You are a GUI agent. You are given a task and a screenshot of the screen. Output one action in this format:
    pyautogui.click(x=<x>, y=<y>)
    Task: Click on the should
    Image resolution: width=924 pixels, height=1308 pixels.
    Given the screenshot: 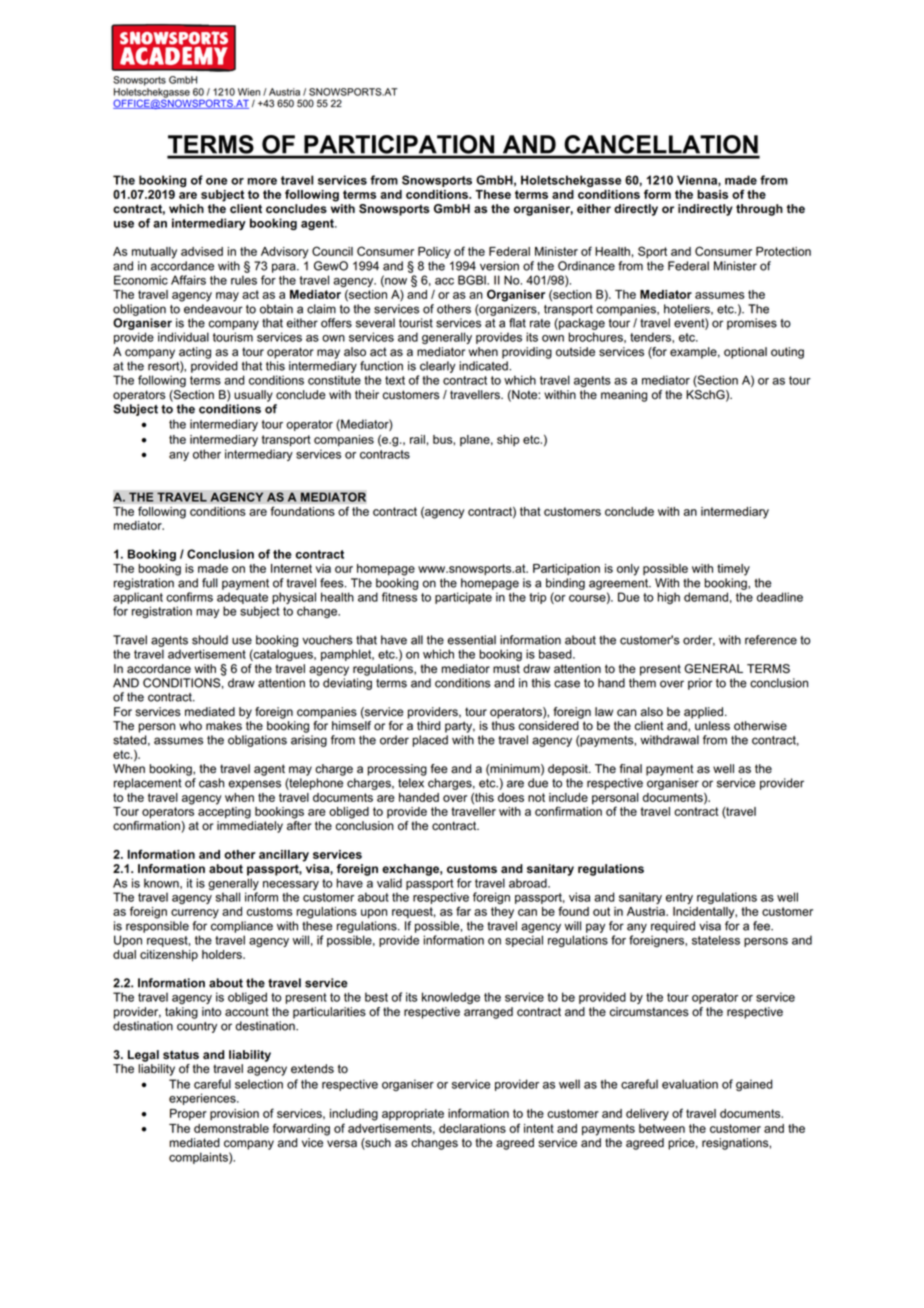 What is the action you would take?
    pyautogui.click(x=210, y=640)
